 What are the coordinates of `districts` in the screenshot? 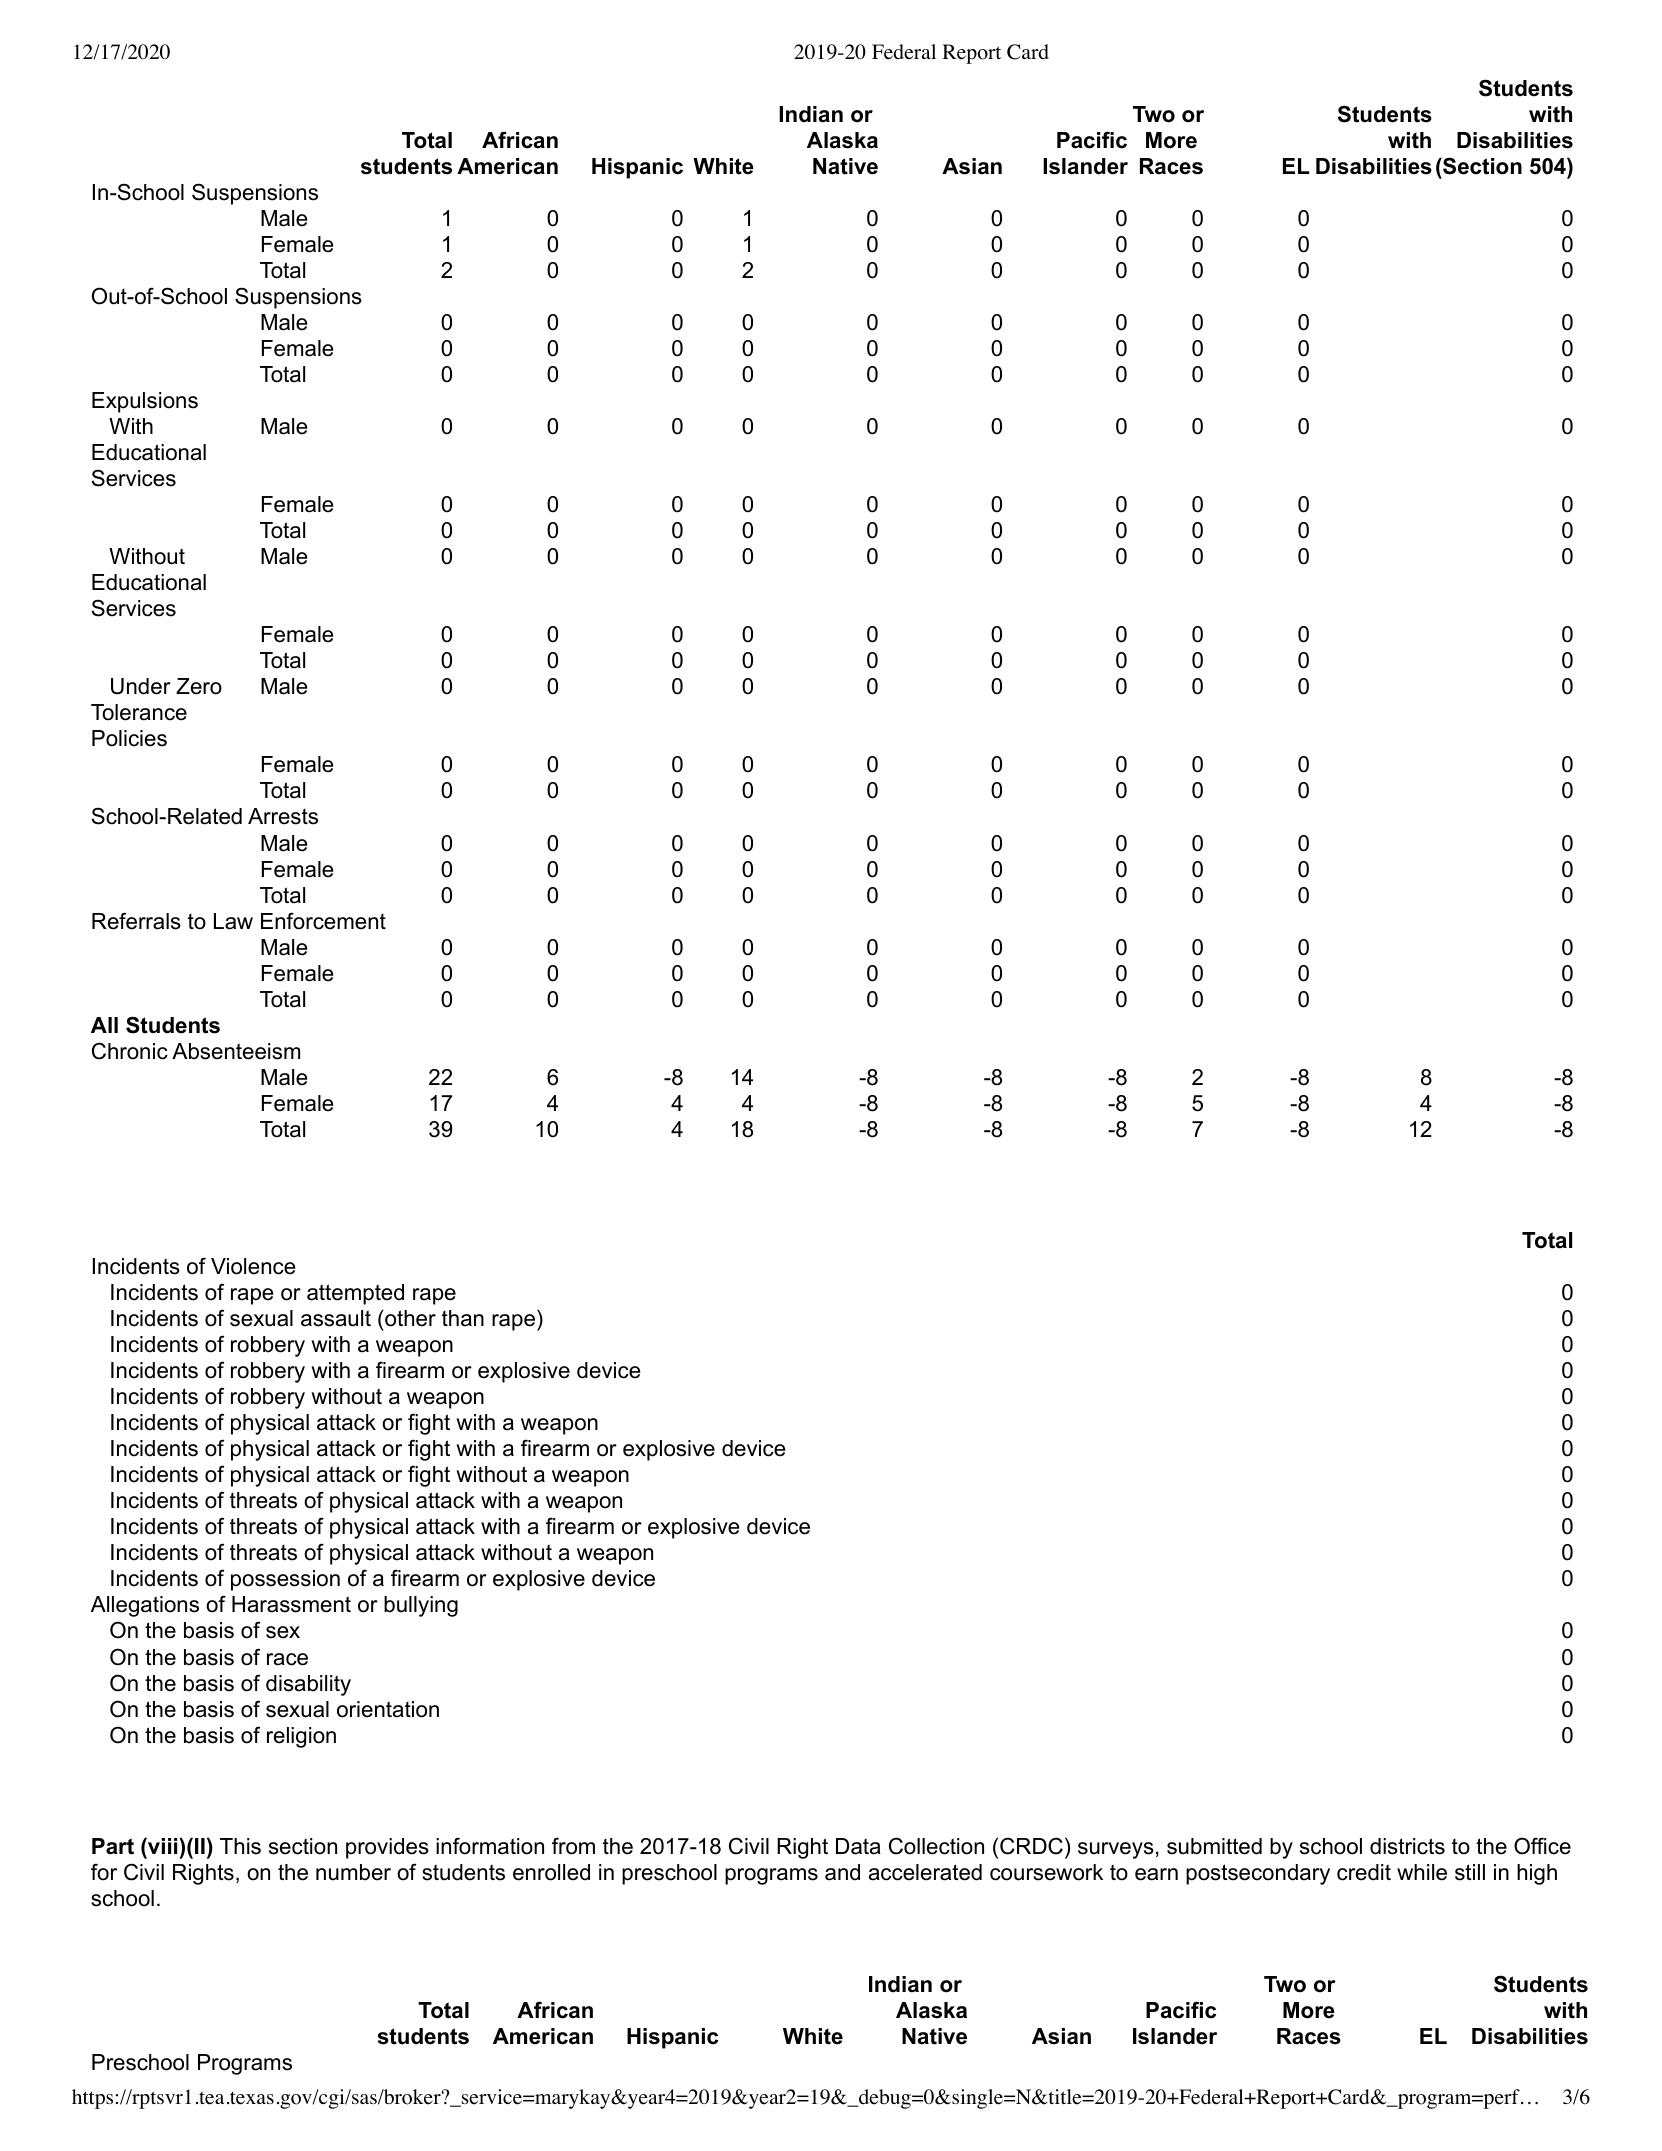 It's located at (1407, 1846).
